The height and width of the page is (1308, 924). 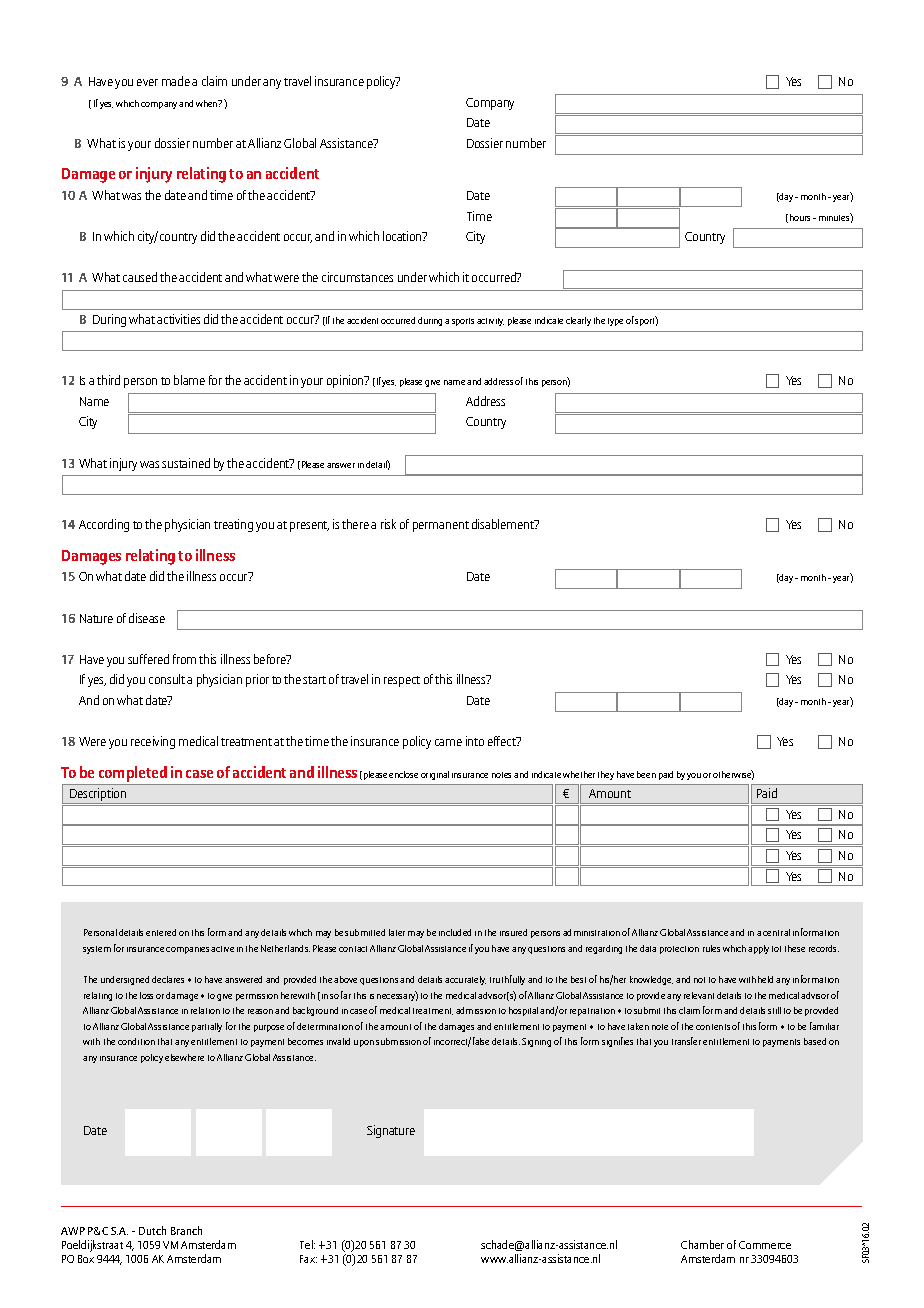 What do you see at coordinates (403, 236) in the page?
I see `location` at bounding box center [403, 236].
